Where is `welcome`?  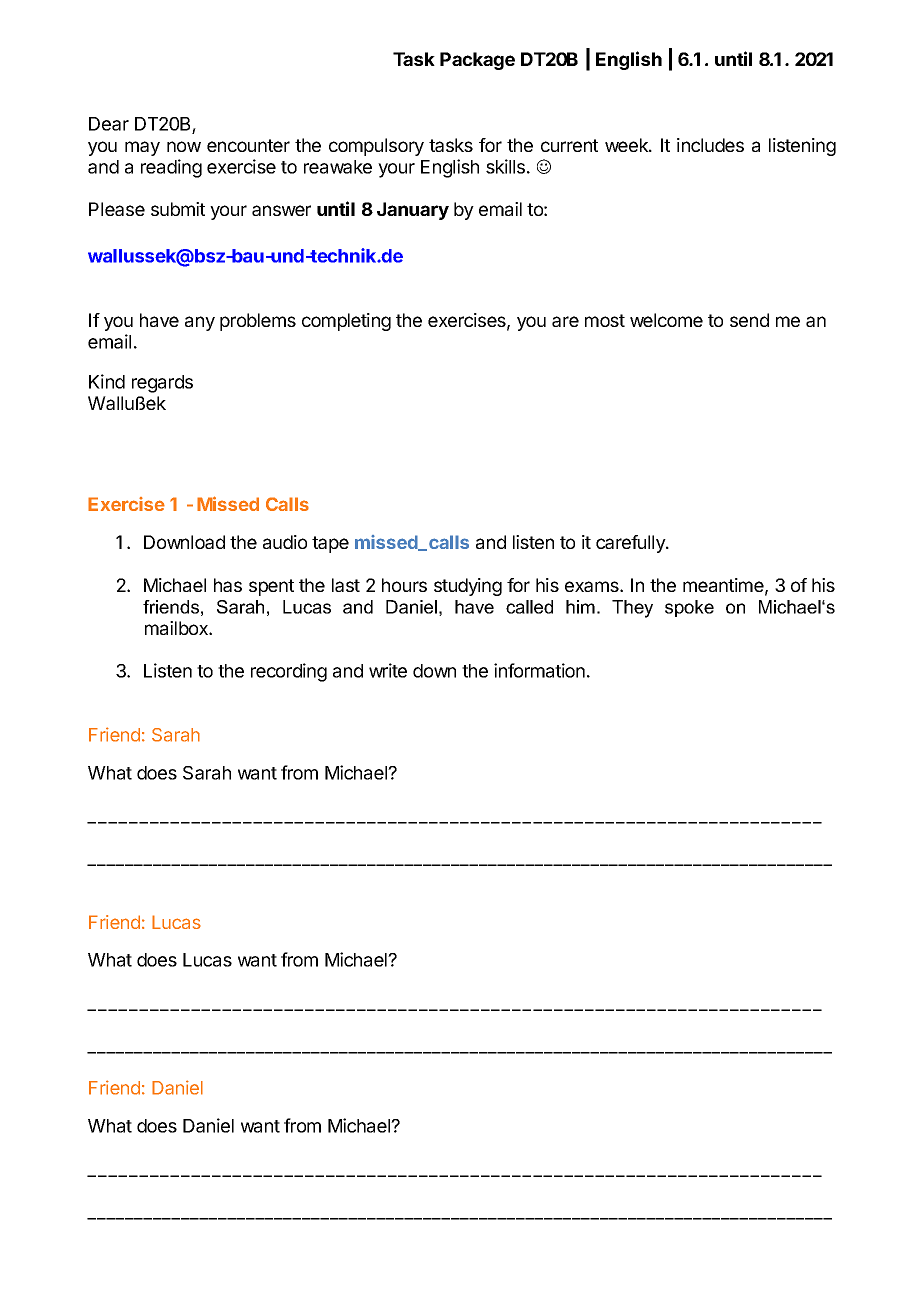
welcome is located at coordinates (666, 320).
